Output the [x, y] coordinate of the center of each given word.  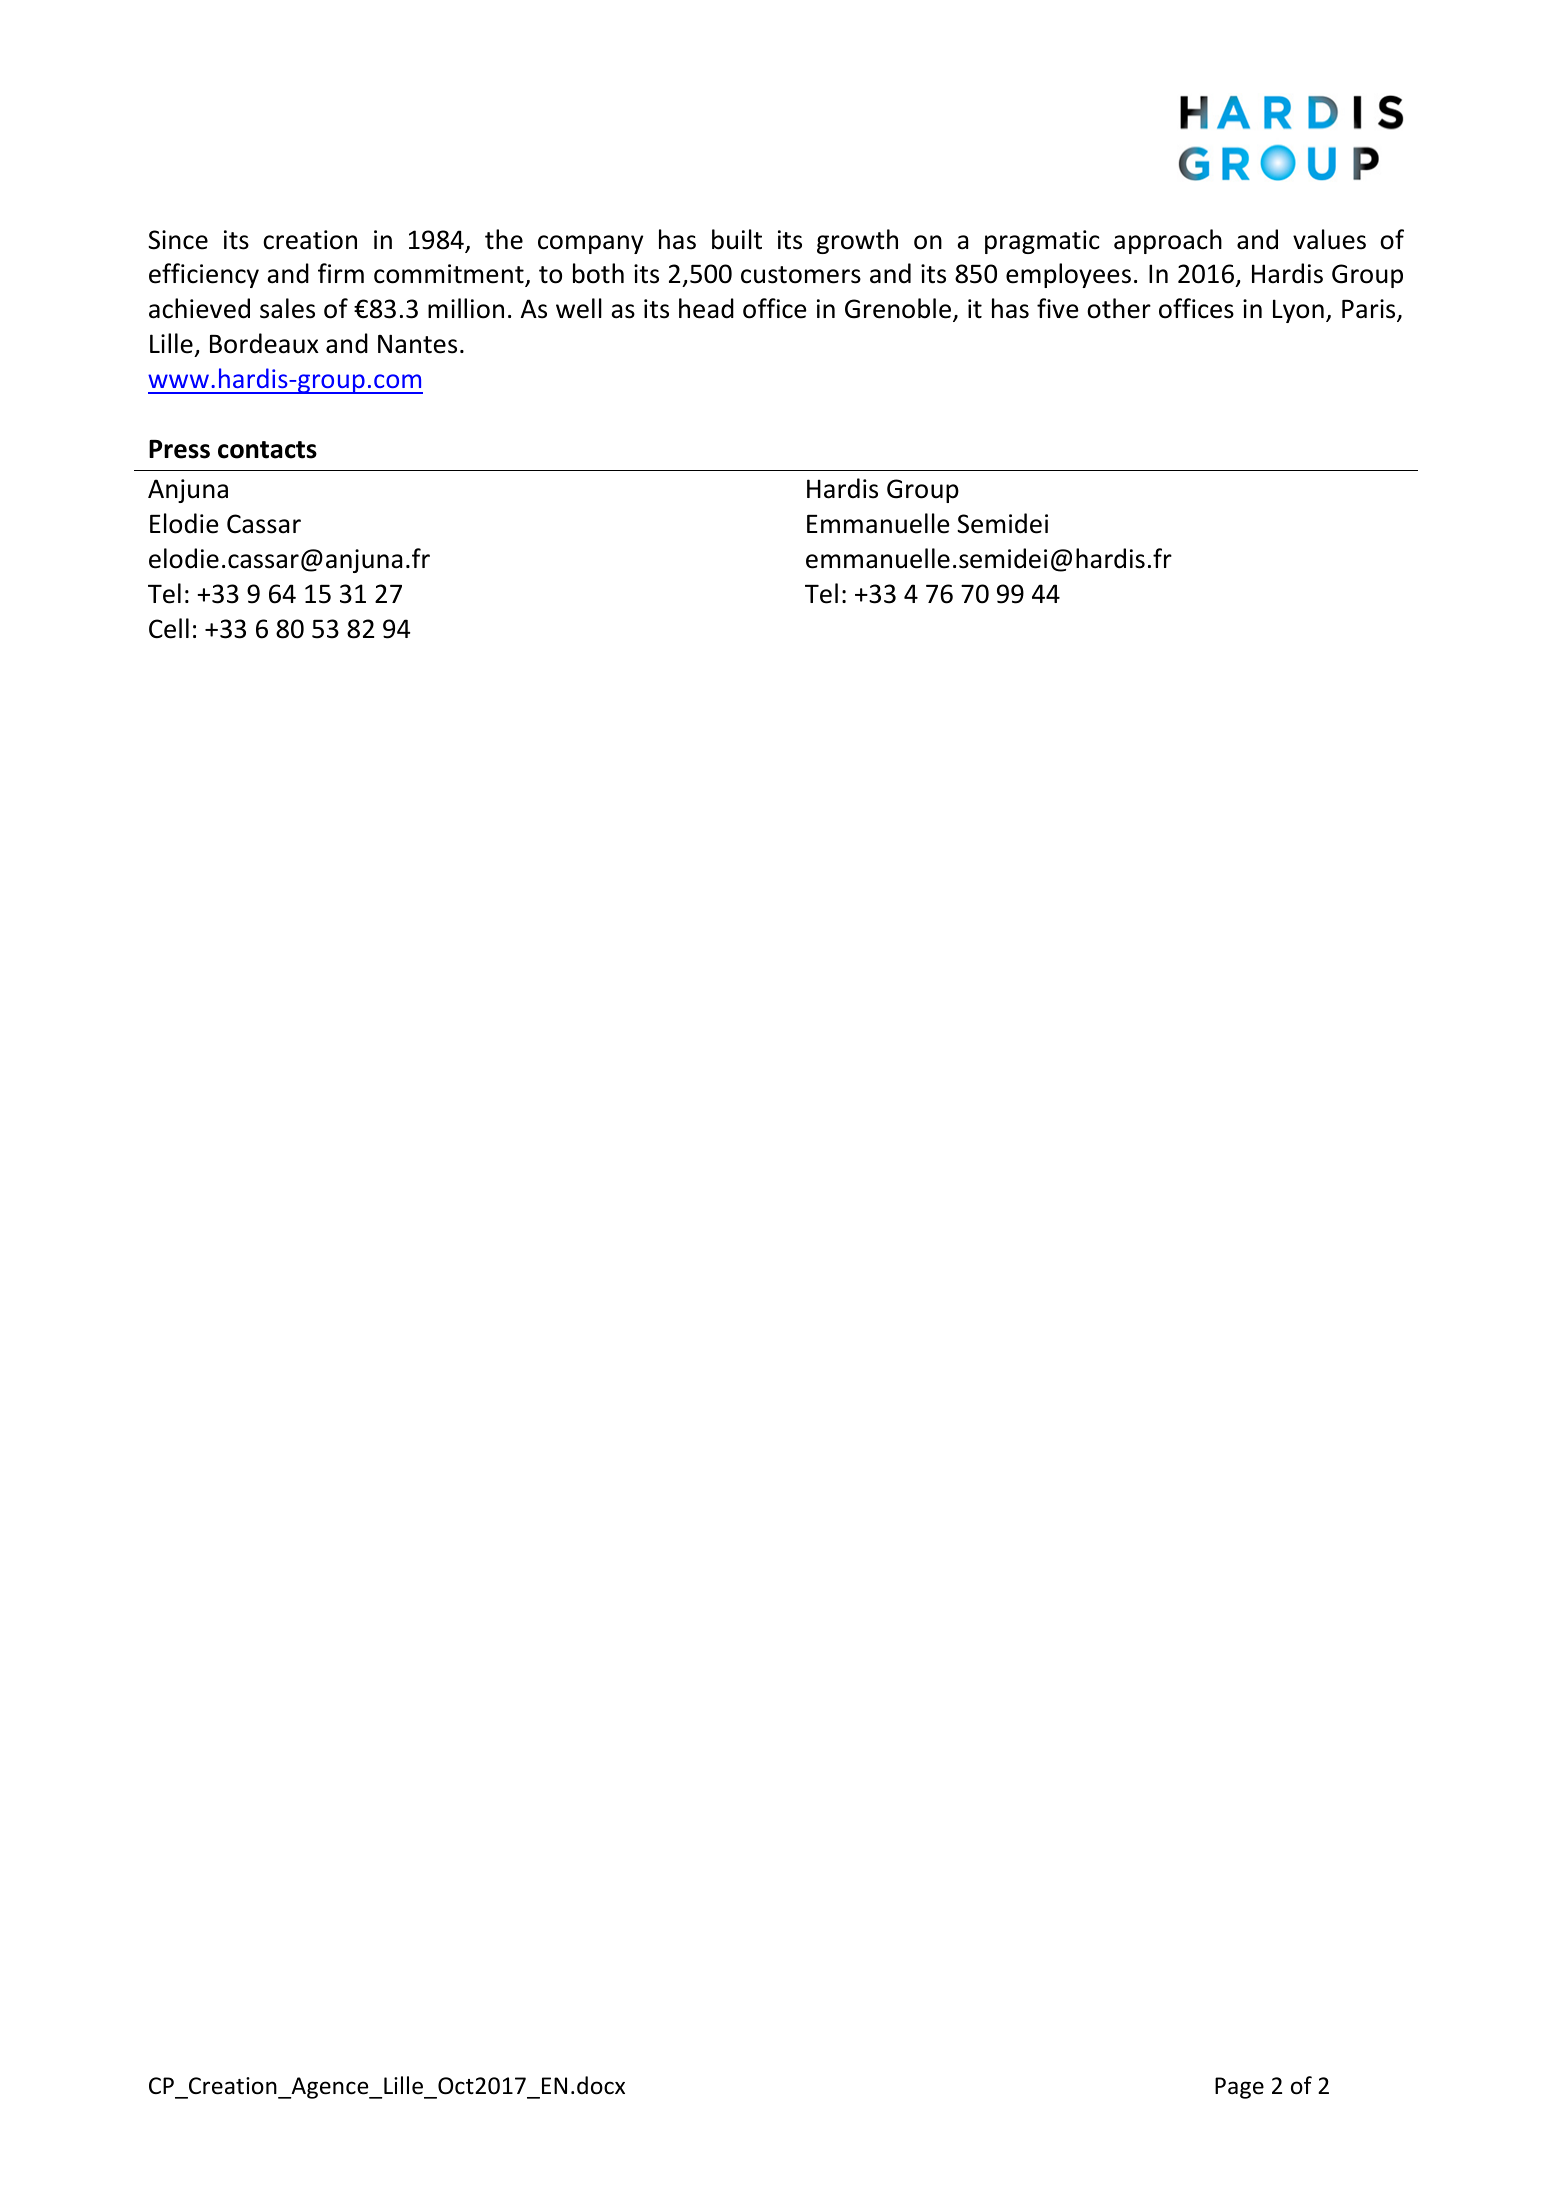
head [706, 308]
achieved [199, 308]
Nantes [417, 344]
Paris [1370, 310]
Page [1239, 2088]
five [1058, 308]
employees [1068, 275]
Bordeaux [264, 343]
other [1119, 308]
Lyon [1298, 311]
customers [801, 275]
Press [179, 449]
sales [287, 308]
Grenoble [898, 308]
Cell [169, 628]
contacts [267, 450]
